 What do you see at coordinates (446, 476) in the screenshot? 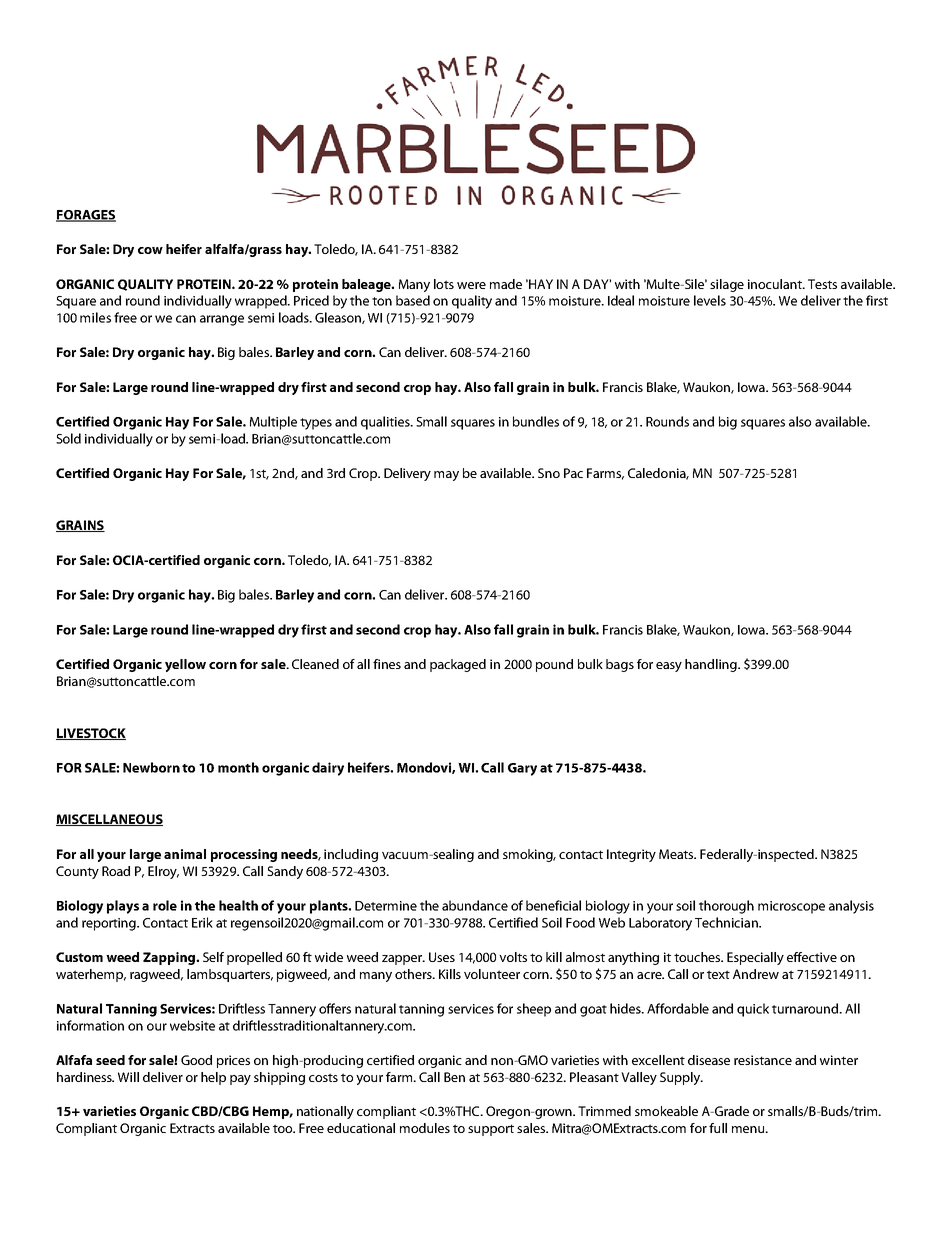
I see `may` at bounding box center [446, 476].
